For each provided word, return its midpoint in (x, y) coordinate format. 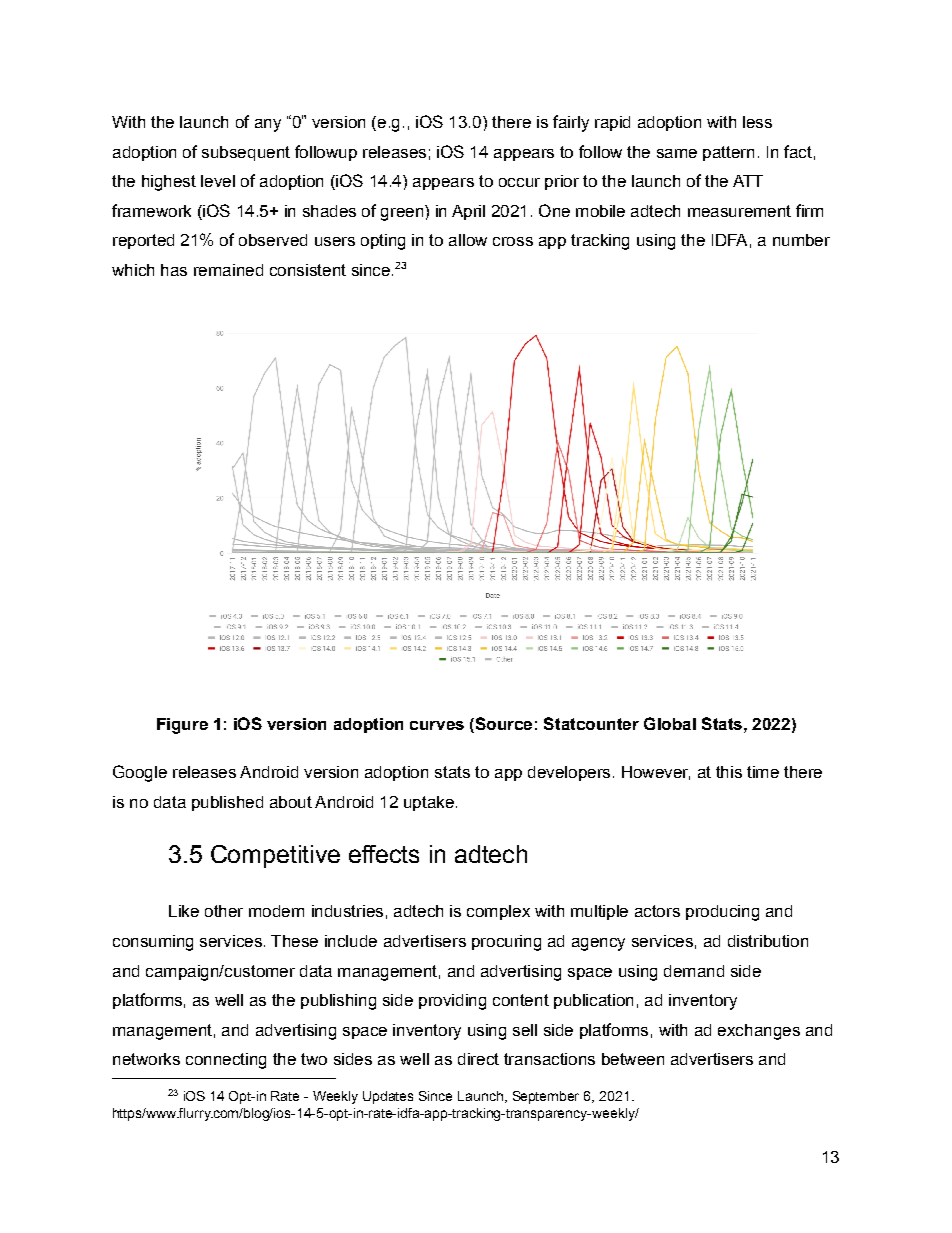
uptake (429, 803)
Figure (182, 726)
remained (228, 270)
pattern (728, 153)
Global (670, 723)
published (227, 803)
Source (502, 725)
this (729, 772)
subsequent (246, 153)
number (801, 240)
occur (519, 182)
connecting (226, 1061)
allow (468, 240)
